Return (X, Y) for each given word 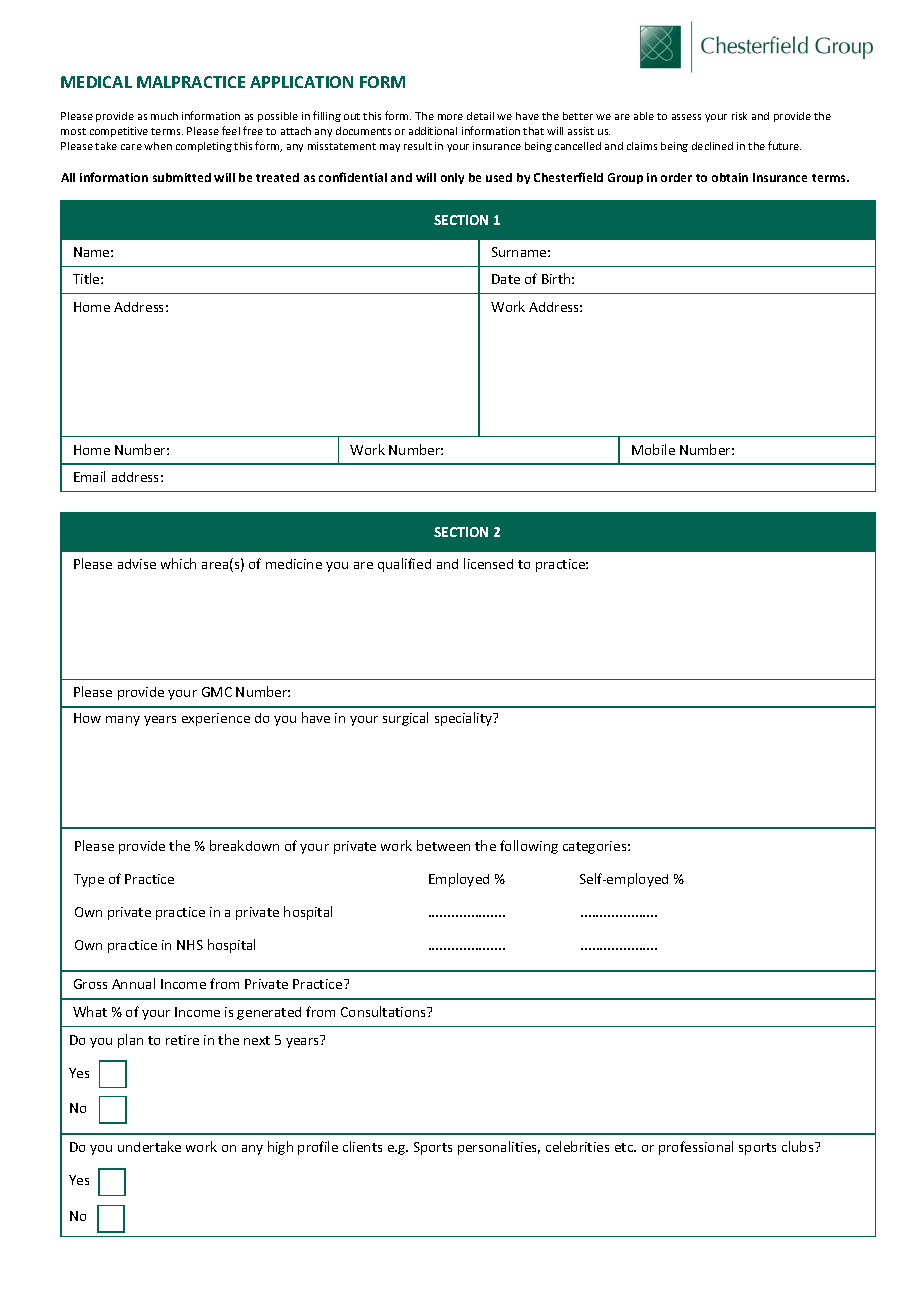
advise (137, 564)
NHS (190, 945)
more (450, 117)
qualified (404, 565)
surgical (405, 719)
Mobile (653, 449)
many (123, 721)
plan (130, 1041)
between (443, 845)
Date (506, 279)
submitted (182, 177)
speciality (465, 719)
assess (686, 117)
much (164, 116)
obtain (730, 177)
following (529, 847)
